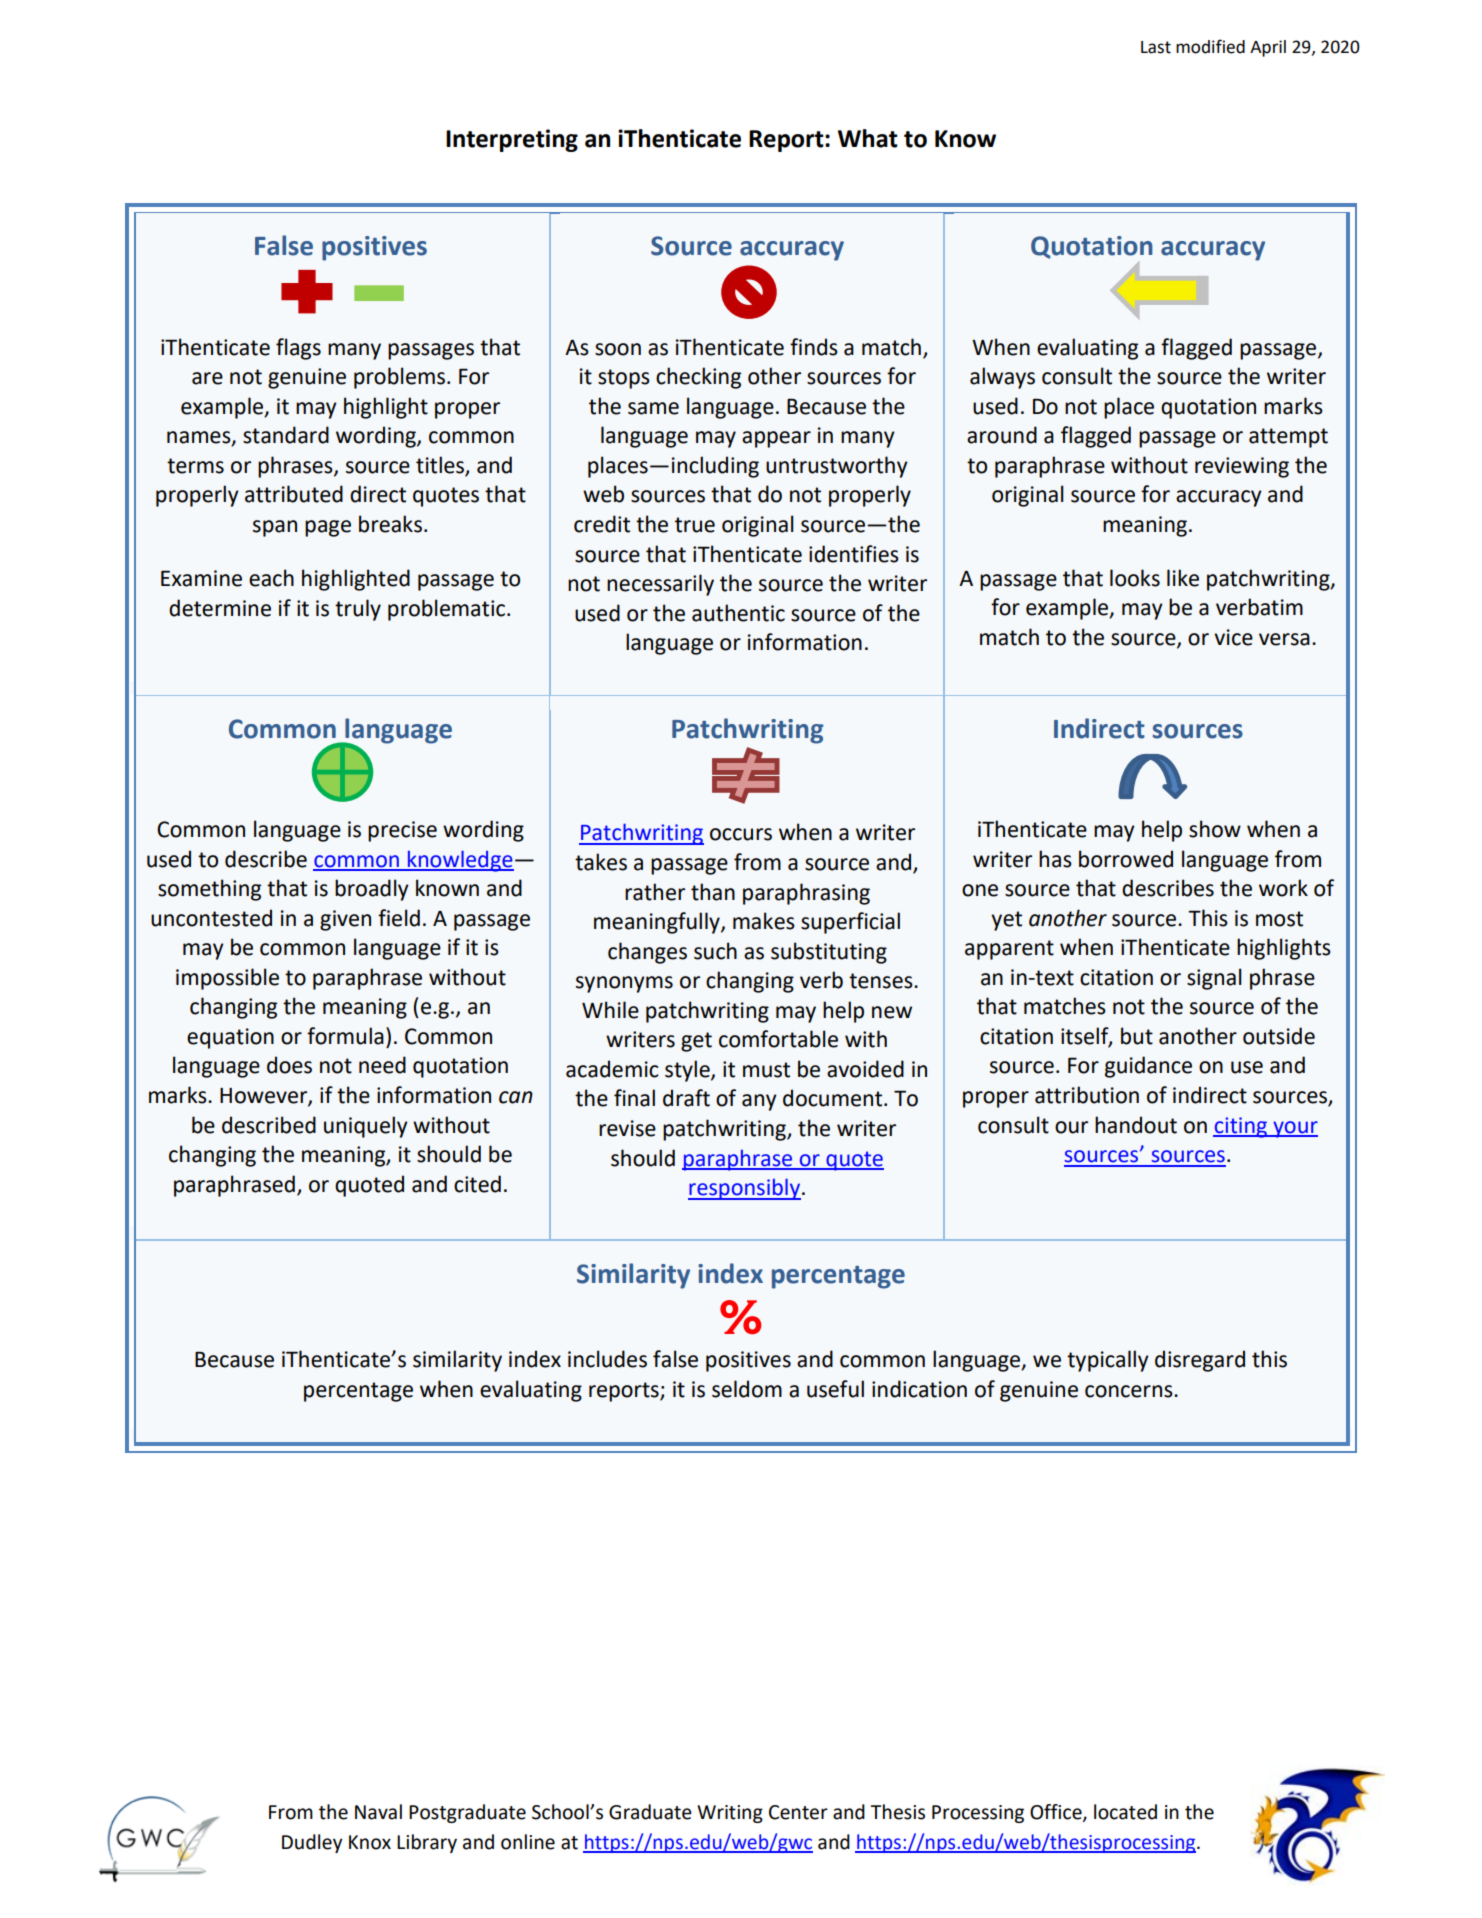  What do you see at coordinates (1233, 637) in the page?
I see `vice` at bounding box center [1233, 637].
